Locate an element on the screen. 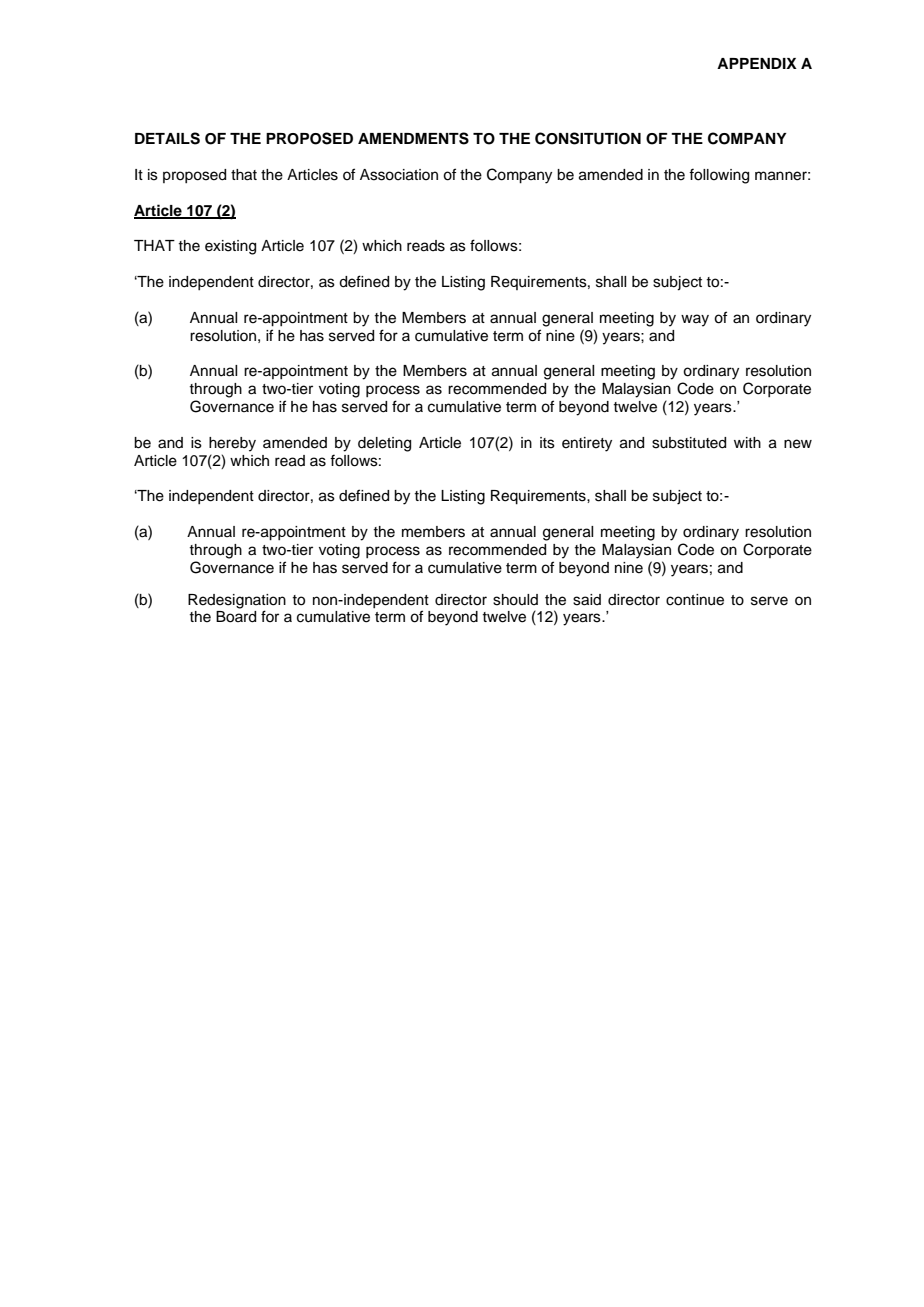 This screenshot has height=1307, width=924. should is located at coordinates (515, 600).
